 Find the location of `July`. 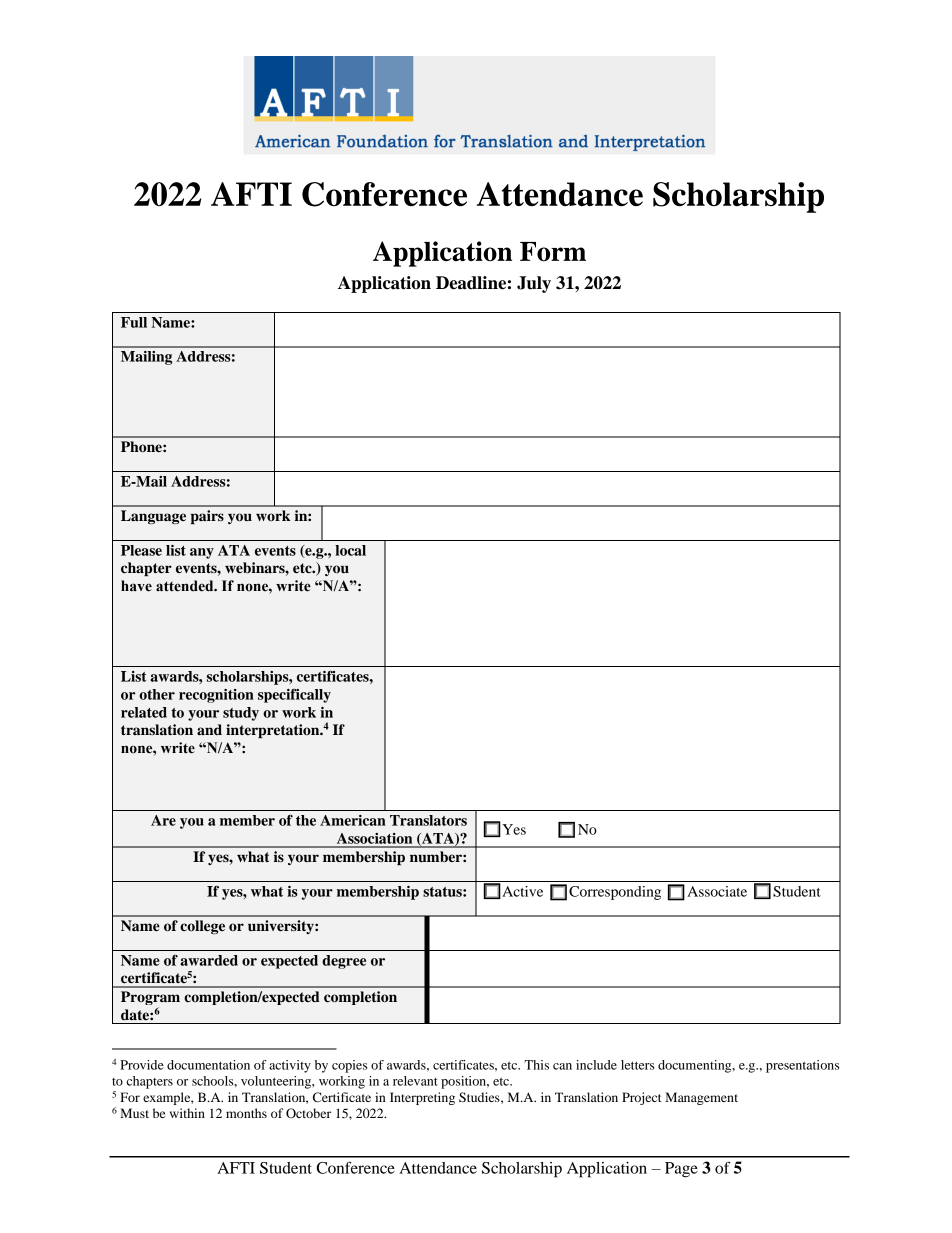

July is located at coordinates (534, 284).
